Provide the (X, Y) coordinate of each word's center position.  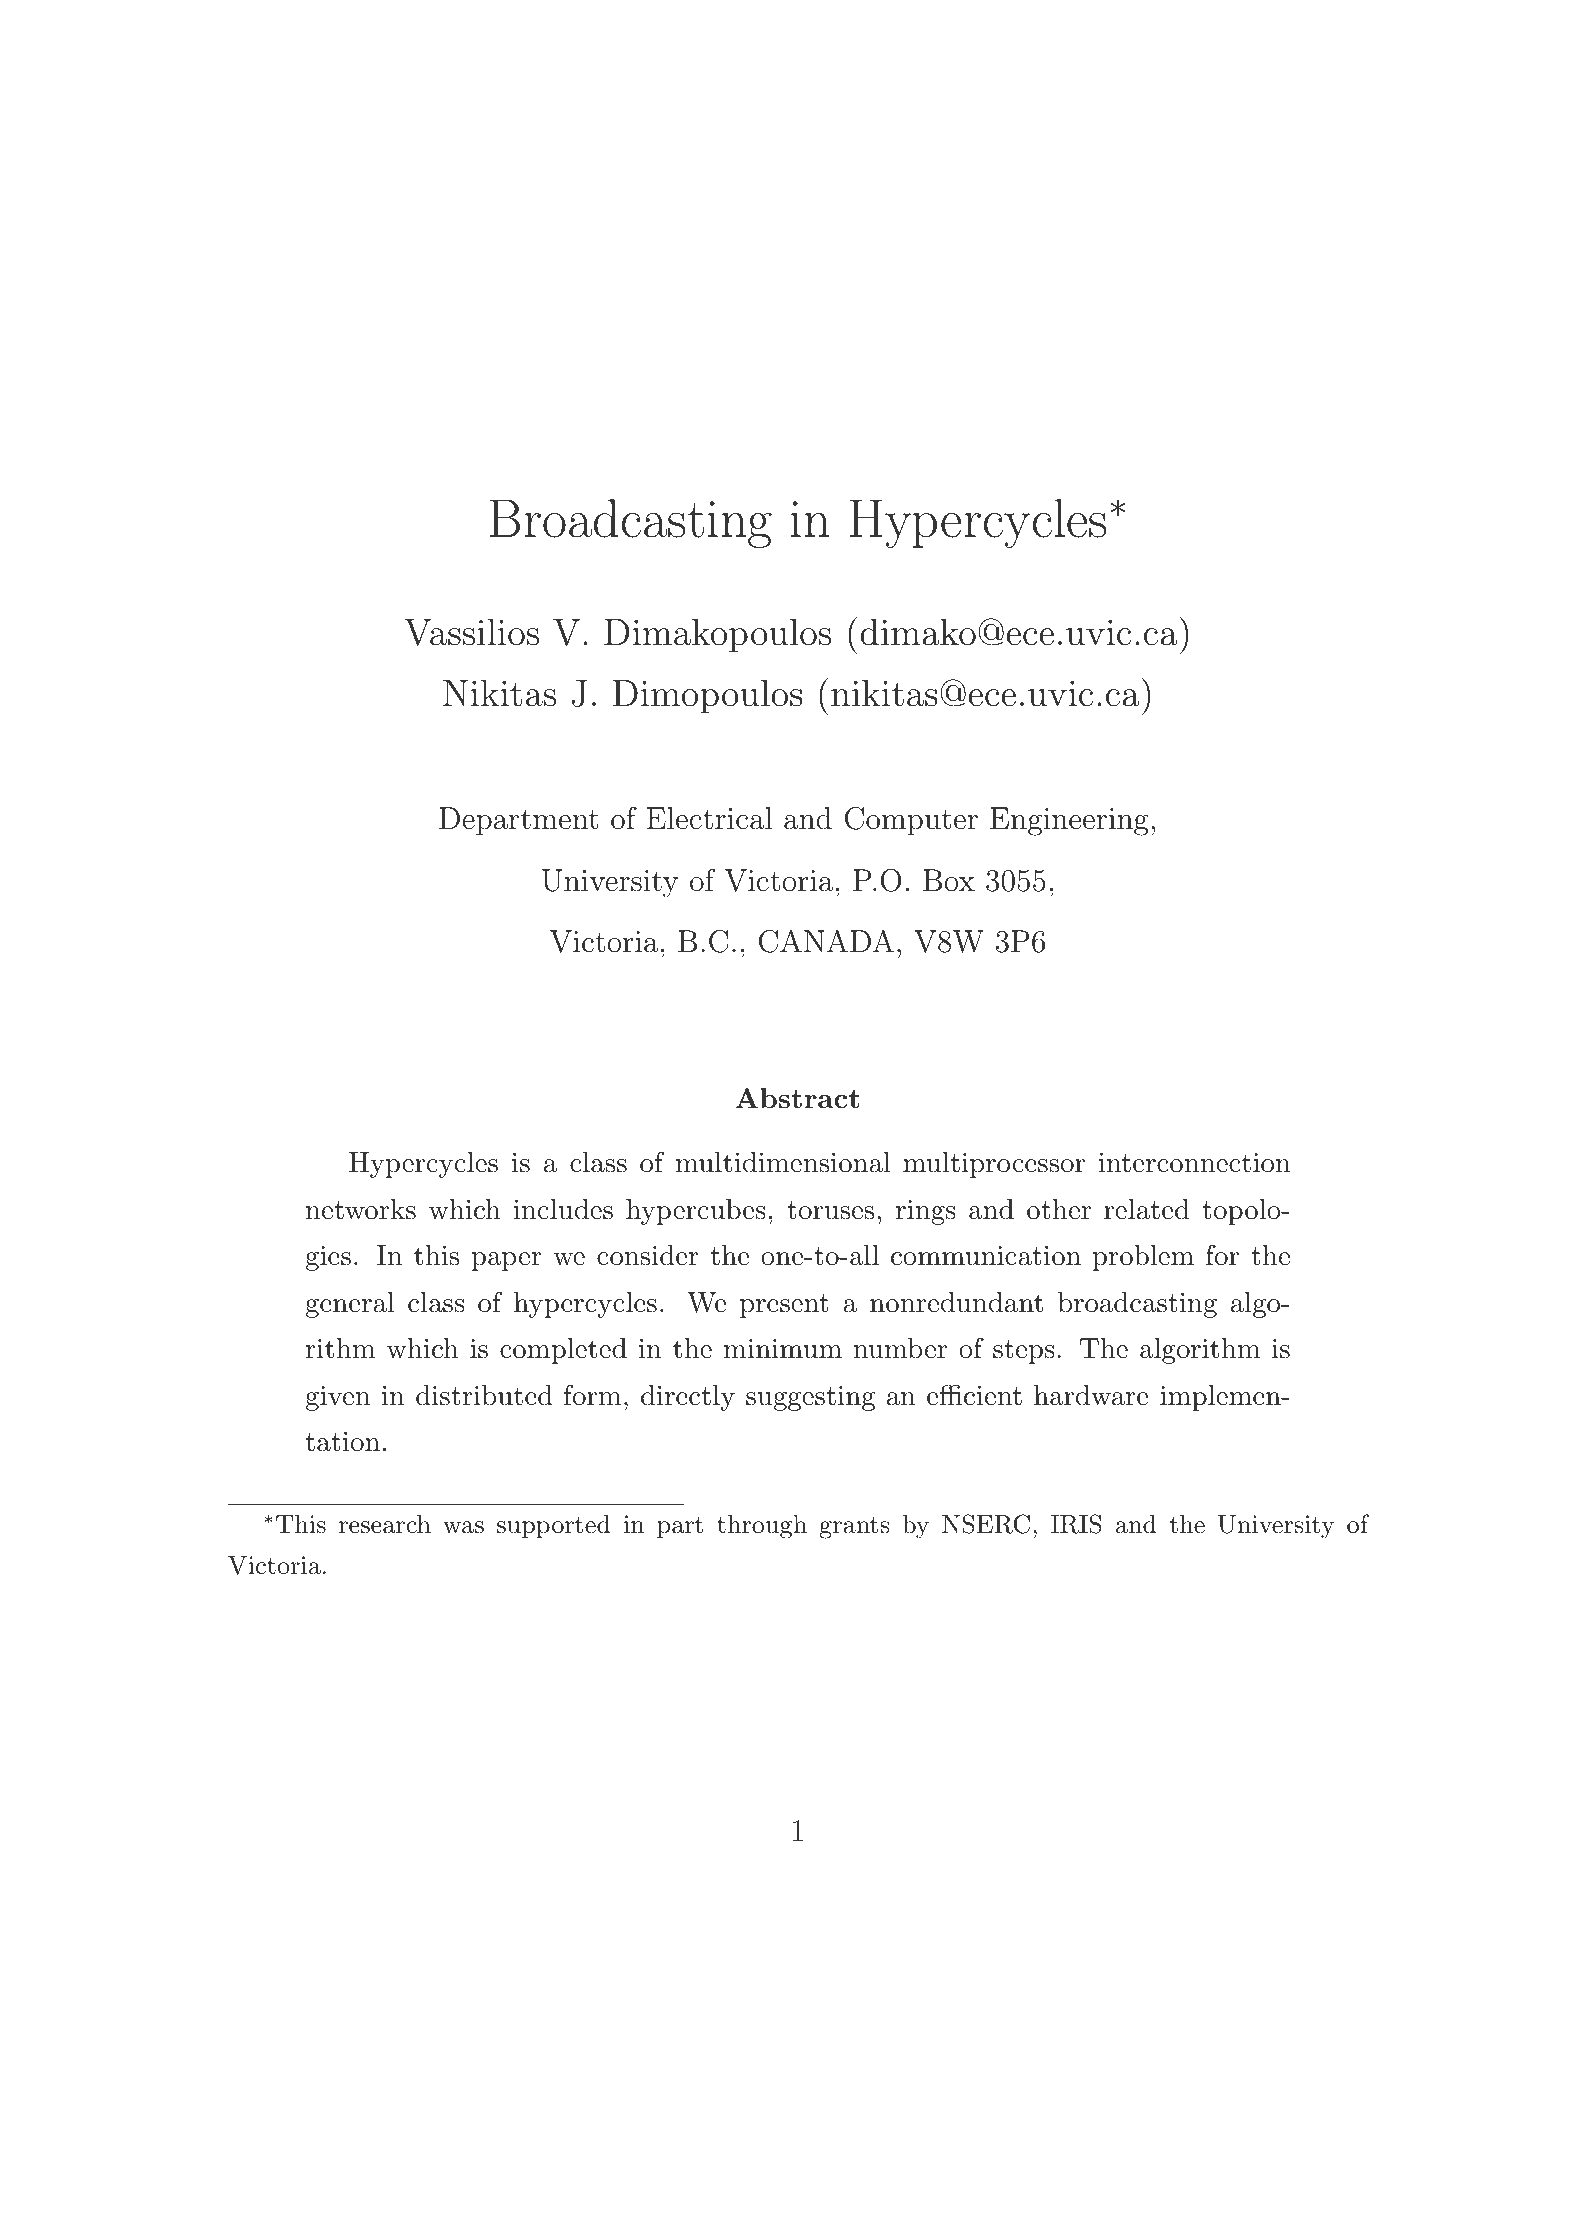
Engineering (1069, 821)
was (463, 1527)
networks (361, 1209)
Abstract (797, 1098)
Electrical (710, 818)
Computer (911, 821)
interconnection (1194, 1163)
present (784, 1306)
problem (1143, 1258)
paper (507, 1261)
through (762, 1527)
